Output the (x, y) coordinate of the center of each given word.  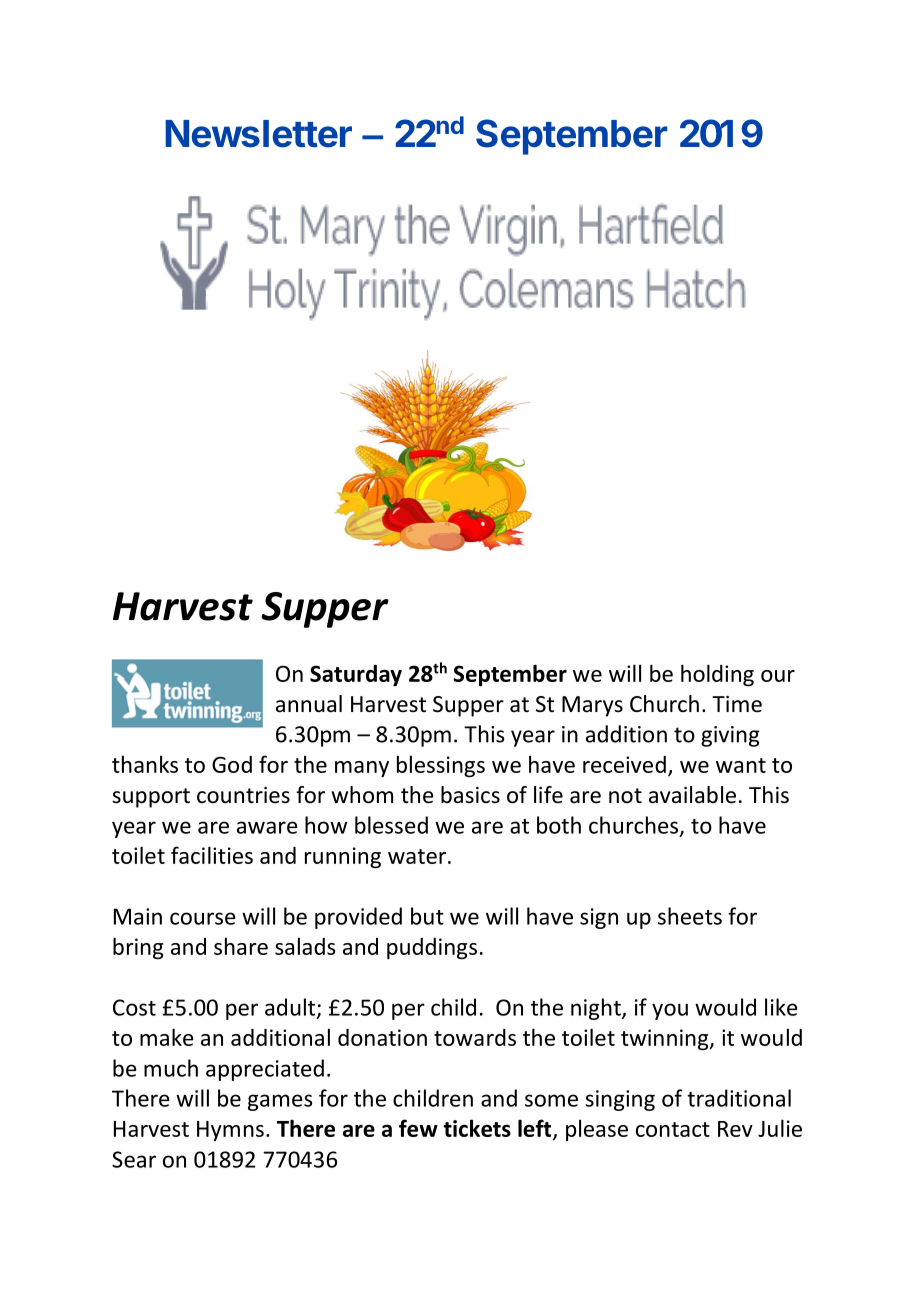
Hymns (230, 1131)
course (203, 918)
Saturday (356, 675)
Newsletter (258, 134)
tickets (477, 1128)
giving (730, 736)
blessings (441, 766)
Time (737, 704)
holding (717, 675)
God (232, 764)
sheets (690, 916)
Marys (592, 706)
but (427, 916)
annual (309, 704)
